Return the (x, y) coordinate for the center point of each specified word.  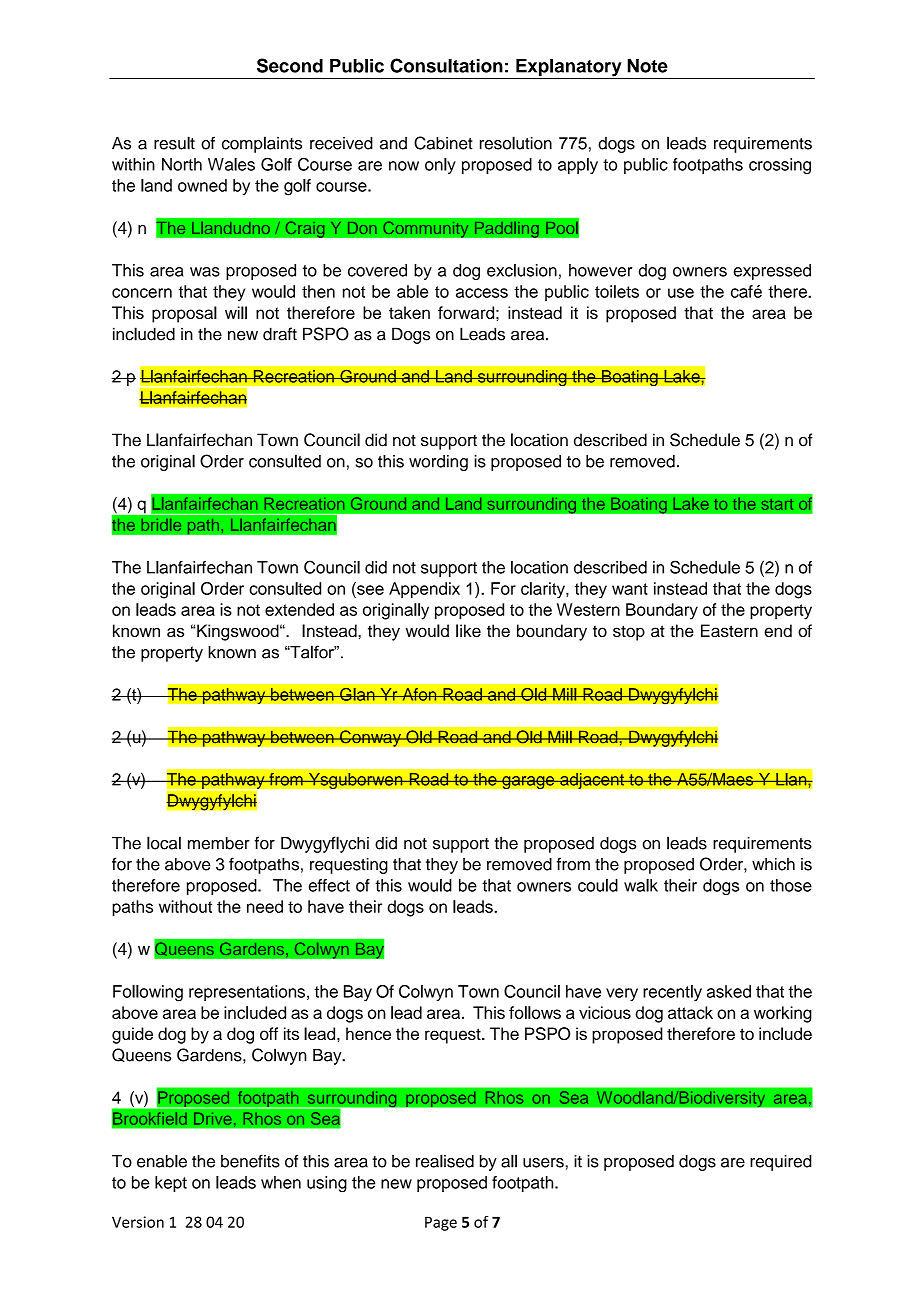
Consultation (446, 65)
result (174, 143)
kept (171, 1184)
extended (299, 609)
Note (647, 66)
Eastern (729, 630)
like (468, 630)
